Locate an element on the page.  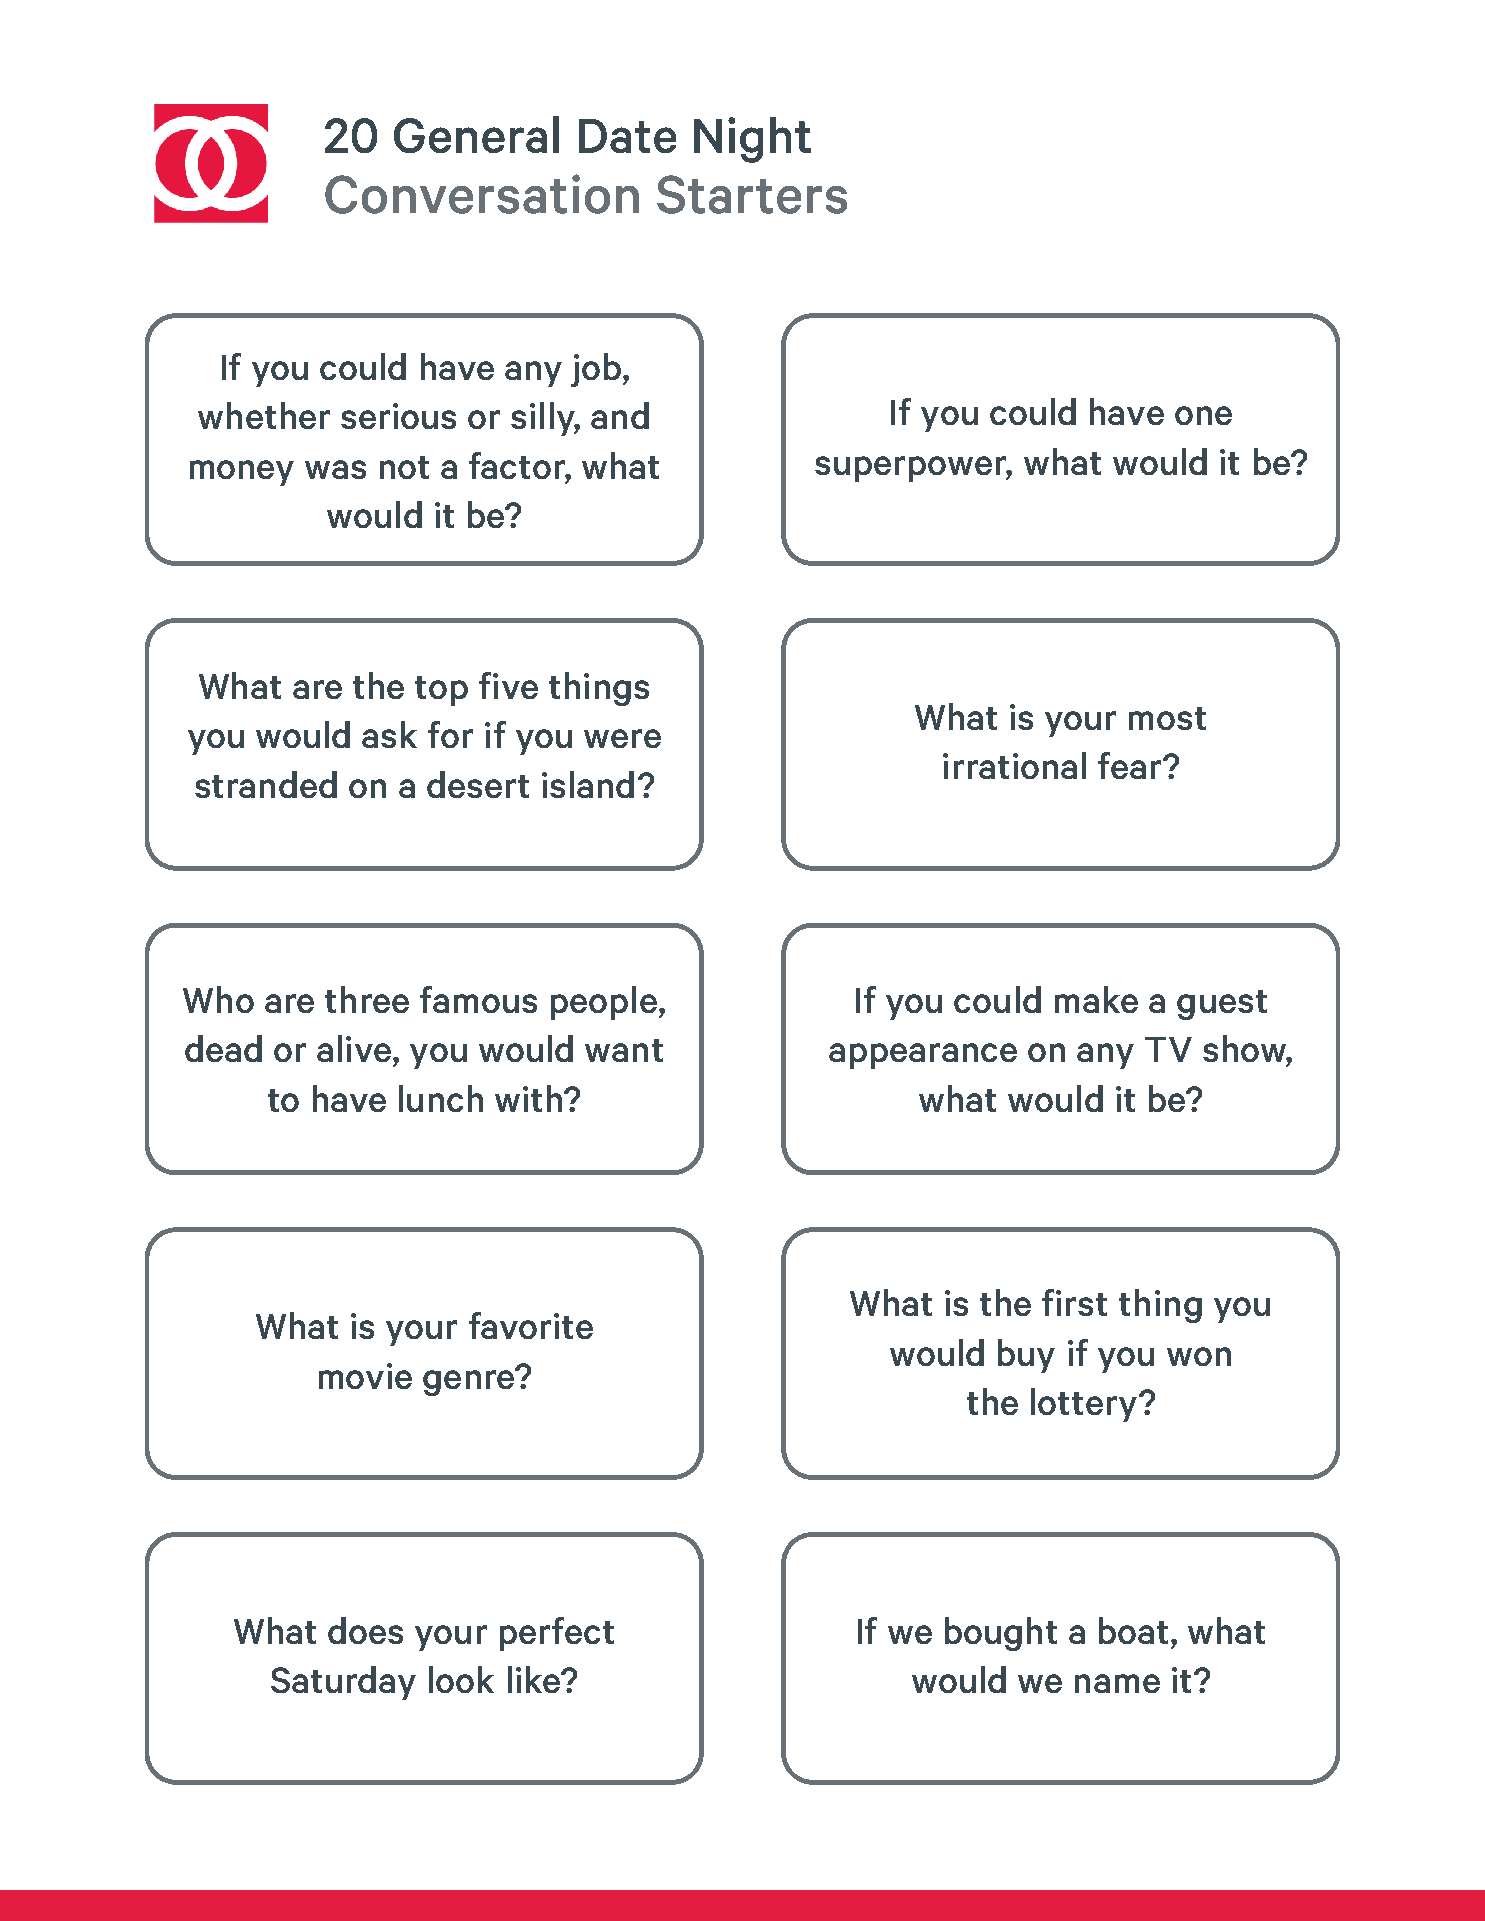
favorite is located at coordinates (531, 1325).
